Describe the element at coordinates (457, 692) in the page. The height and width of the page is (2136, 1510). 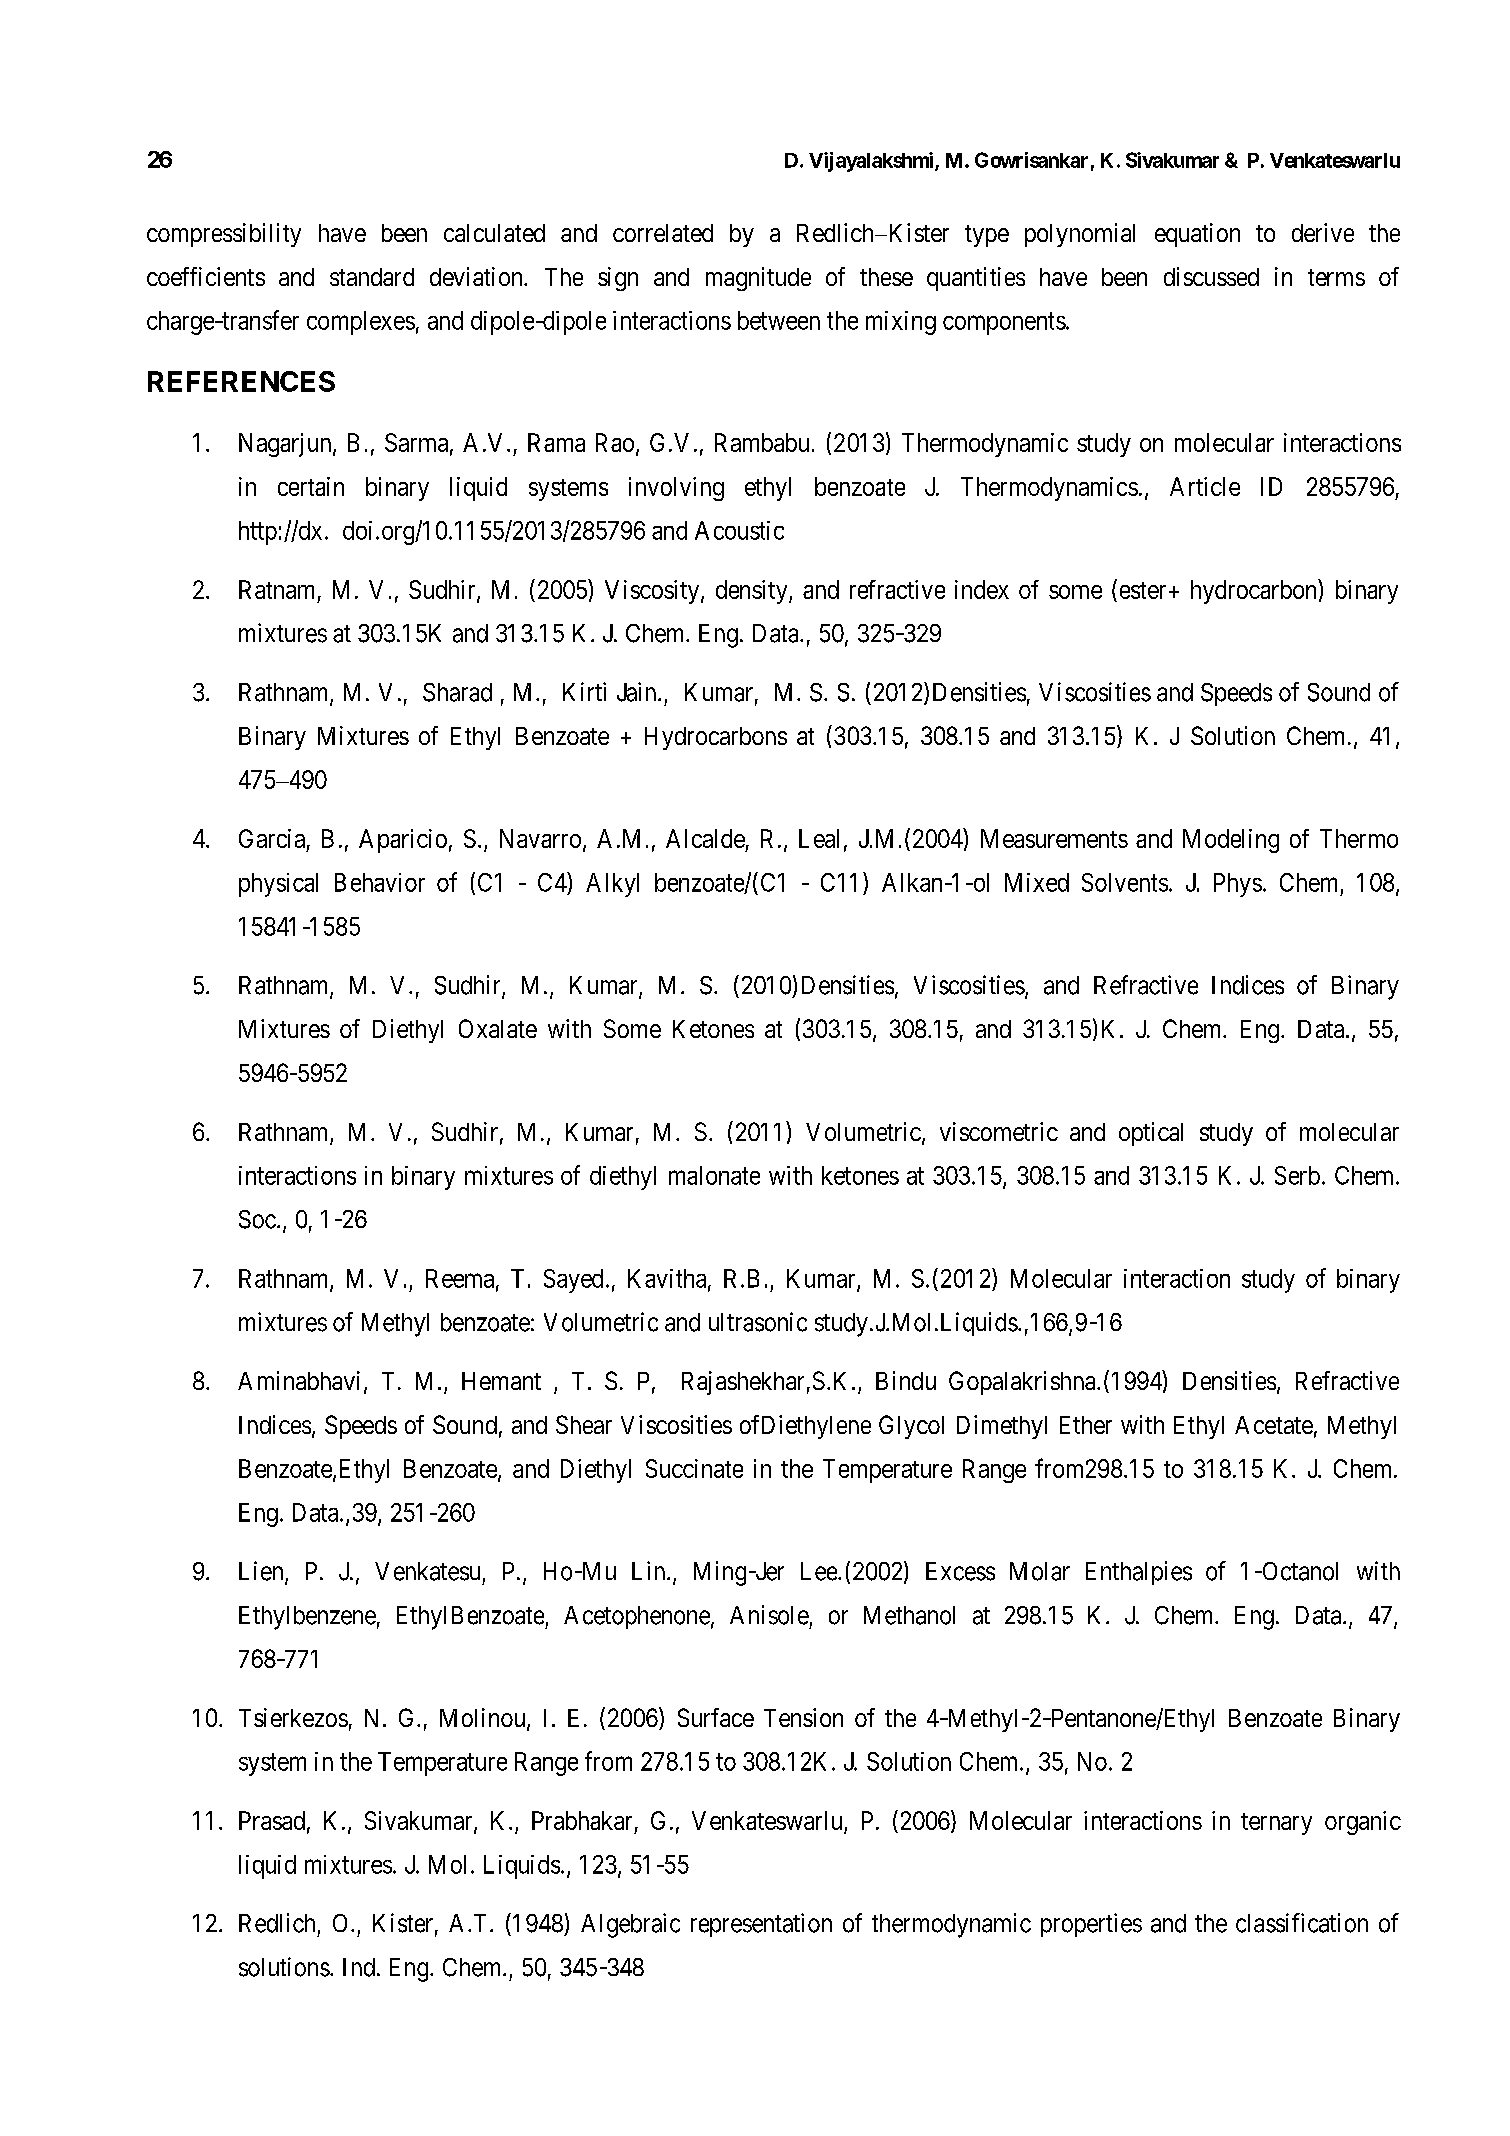
I see `Sharad` at that location.
